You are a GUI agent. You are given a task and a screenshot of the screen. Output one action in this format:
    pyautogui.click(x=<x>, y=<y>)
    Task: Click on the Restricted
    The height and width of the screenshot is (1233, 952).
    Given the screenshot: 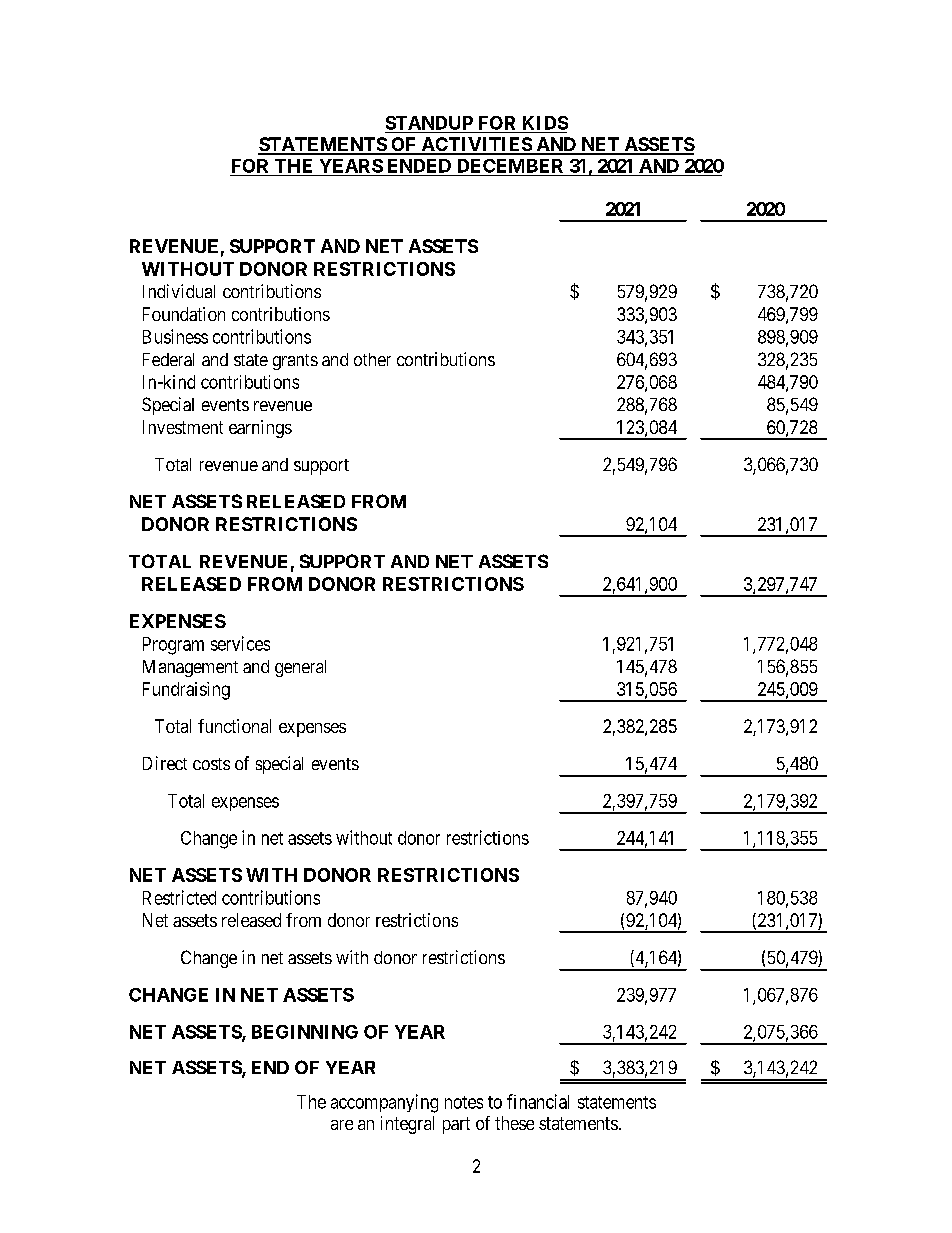 What is the action you would take?
    pyautogui.click(x=179, y=897)
